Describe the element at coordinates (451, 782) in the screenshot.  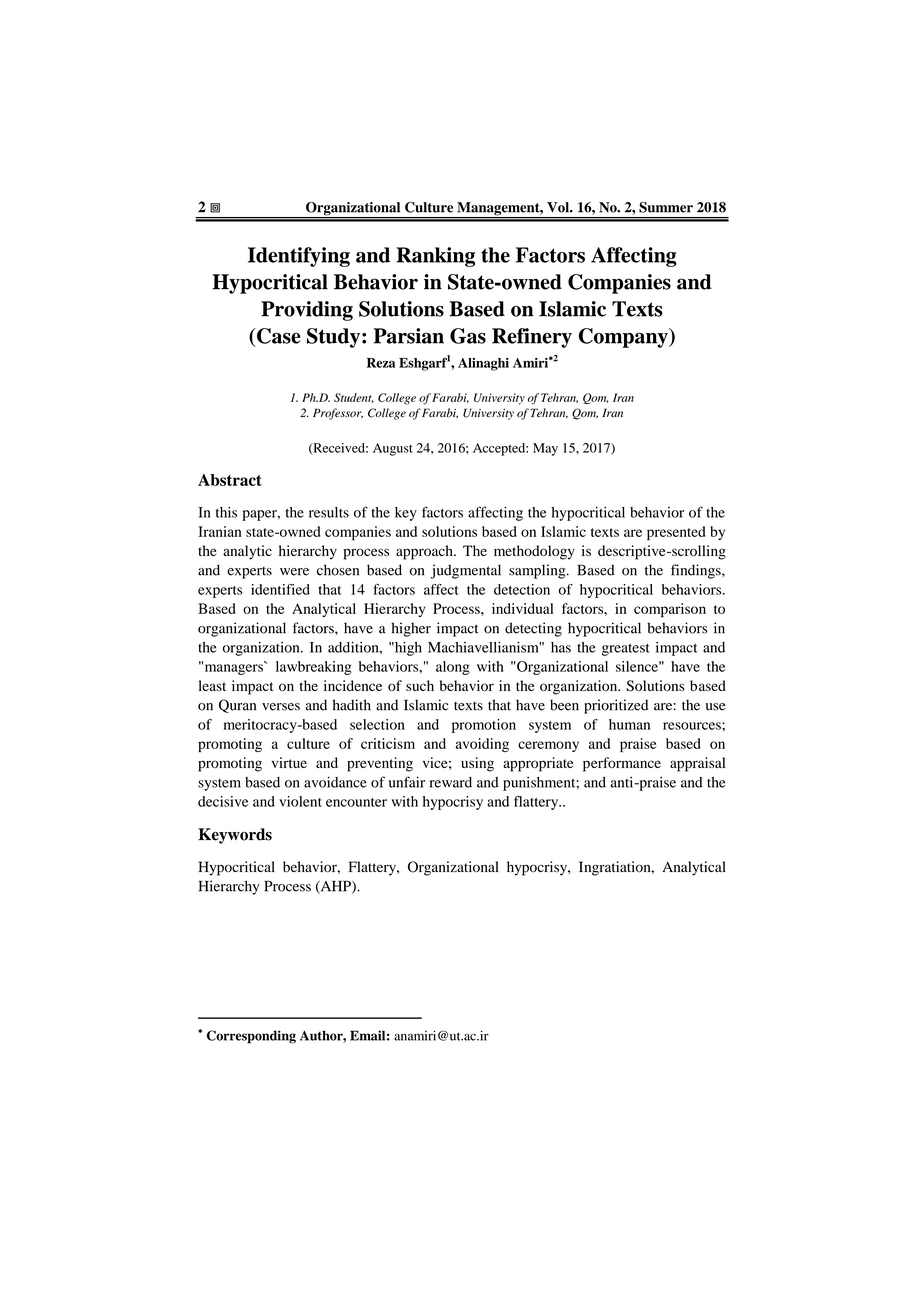
I see `reward` at that location.
